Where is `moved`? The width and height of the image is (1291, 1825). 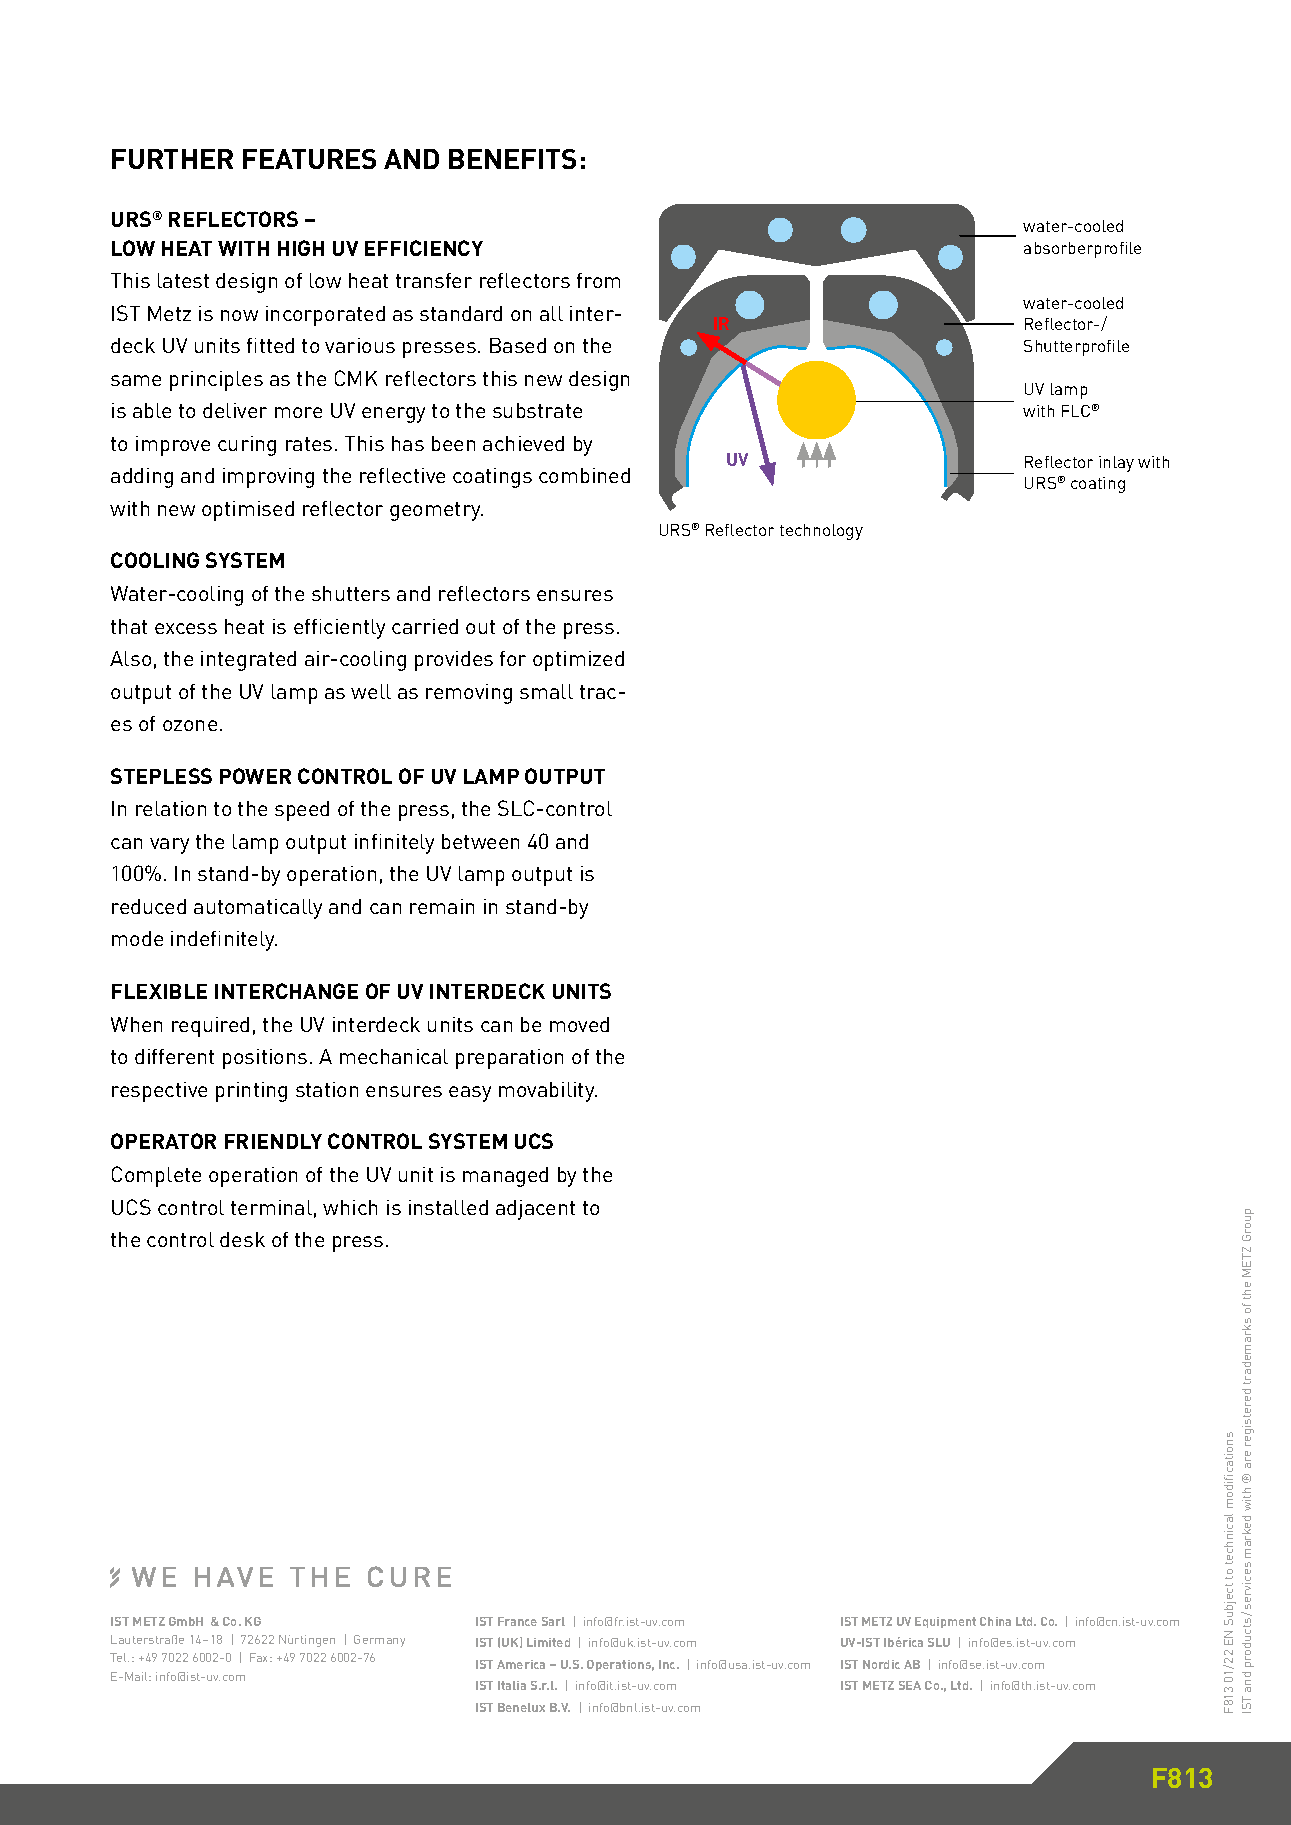
moved is located at coordinates (579, 1024).
